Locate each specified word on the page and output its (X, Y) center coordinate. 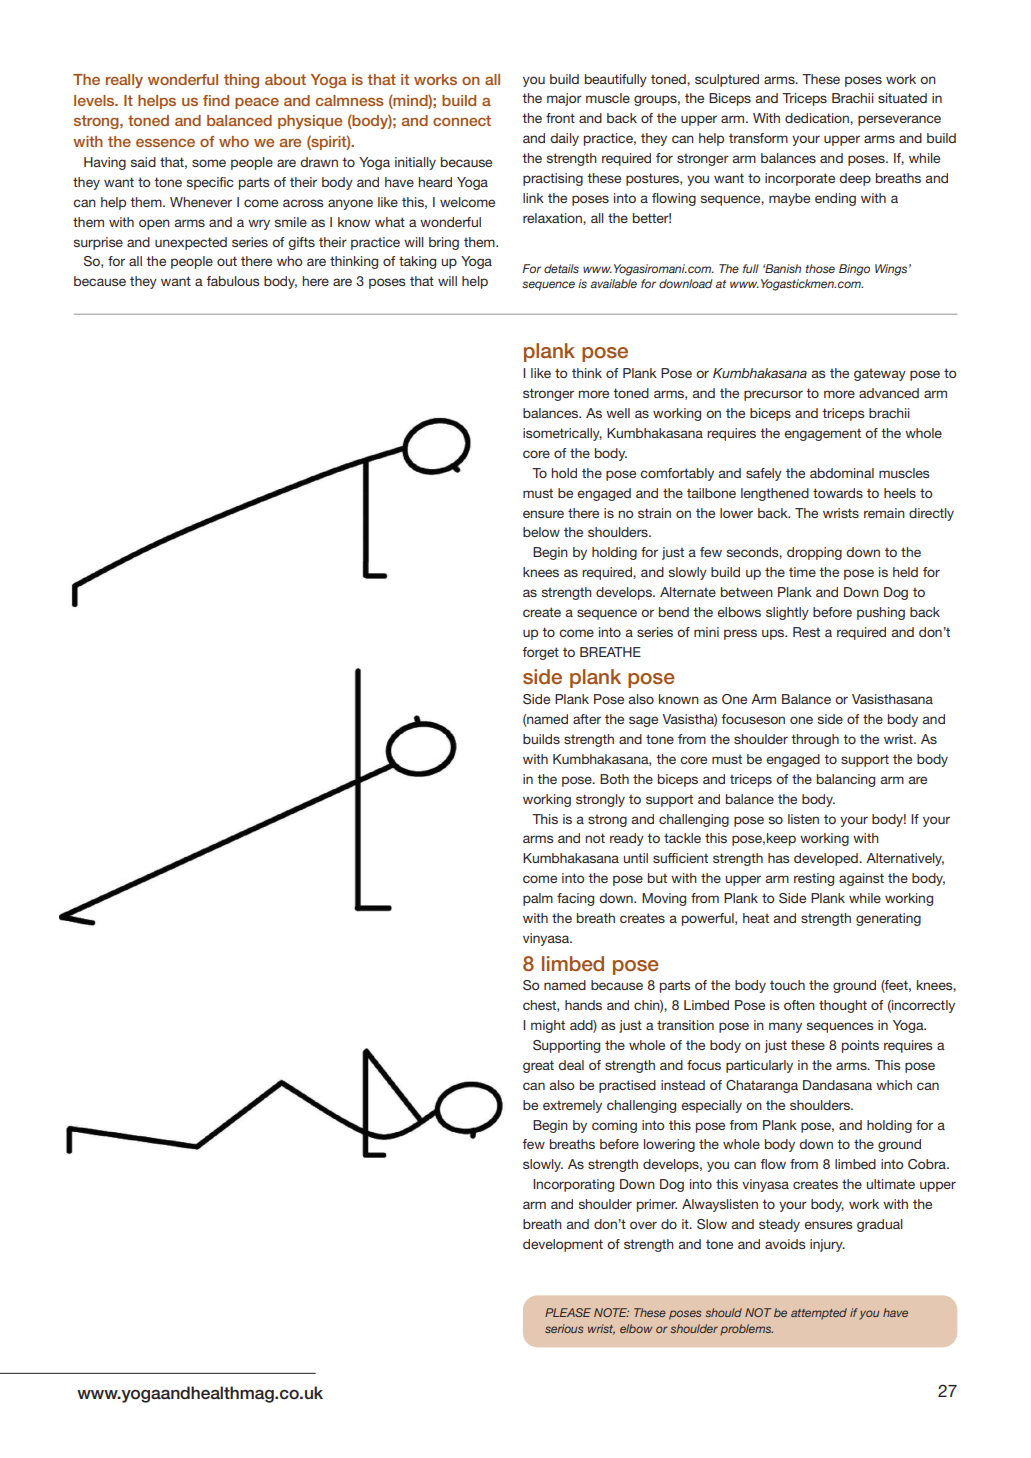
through (815, 740)
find (216, 100)
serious (564, 1328)
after (587, 719)
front (560, 118)
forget (540, 653)
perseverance (899, 120)
